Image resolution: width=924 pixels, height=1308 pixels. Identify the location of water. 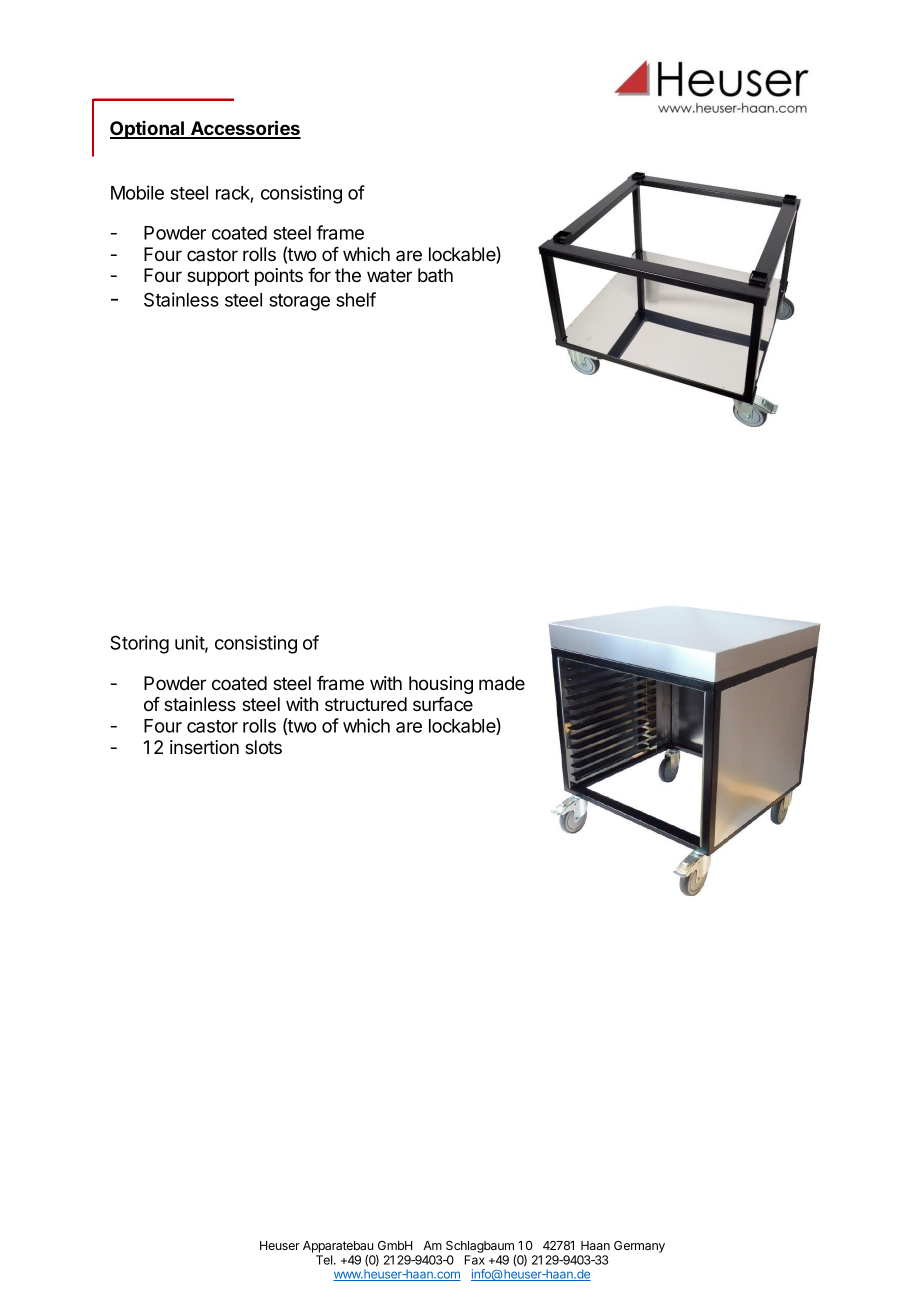
(389, 275).
